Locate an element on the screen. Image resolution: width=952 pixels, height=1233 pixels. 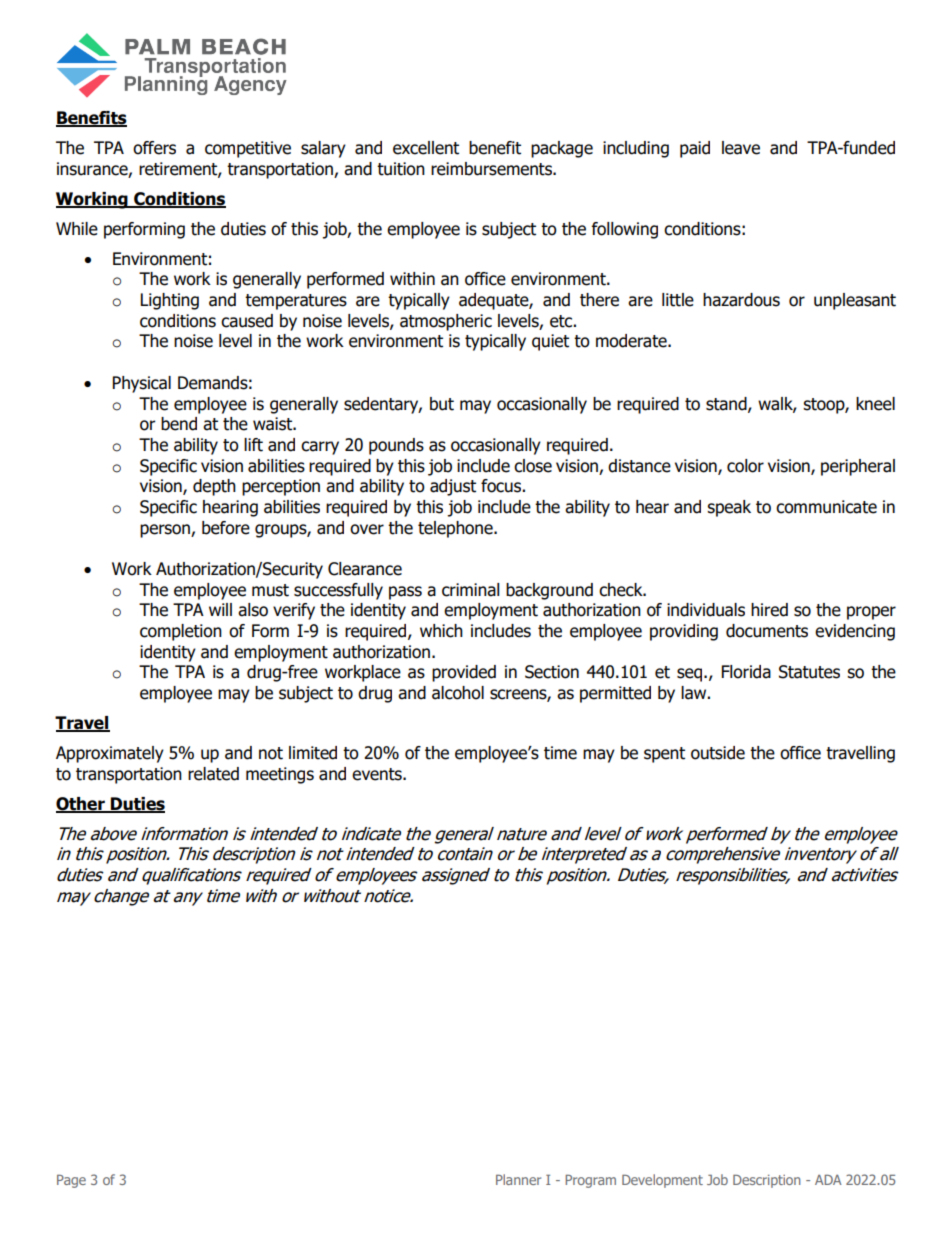
Page is located at coordinates (71, 1181).
